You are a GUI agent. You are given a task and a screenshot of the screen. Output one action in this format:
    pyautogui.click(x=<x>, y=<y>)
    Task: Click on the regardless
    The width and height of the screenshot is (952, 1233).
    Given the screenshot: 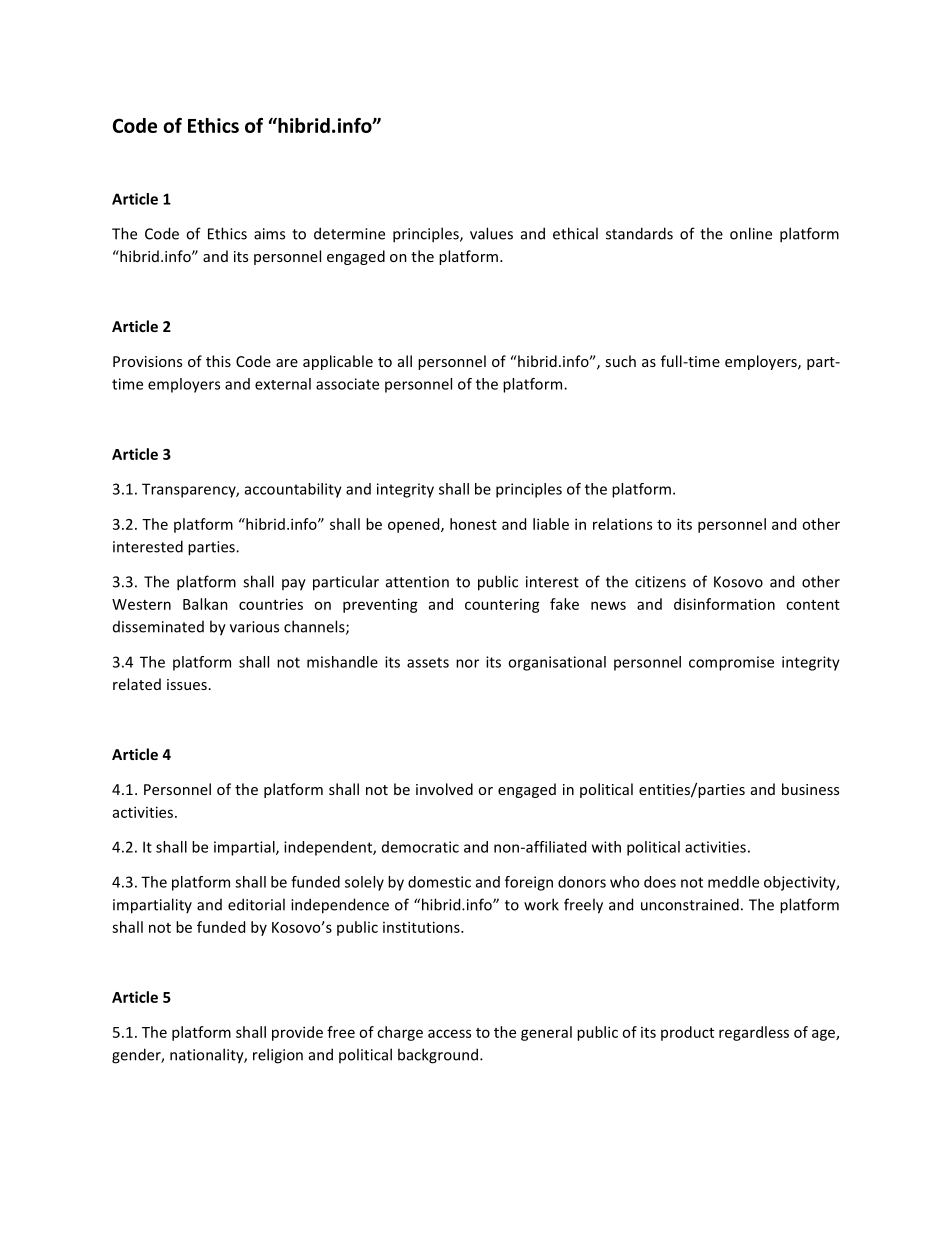 What is the action you would take?
    pyautogui.click(x=754, y=1033)
